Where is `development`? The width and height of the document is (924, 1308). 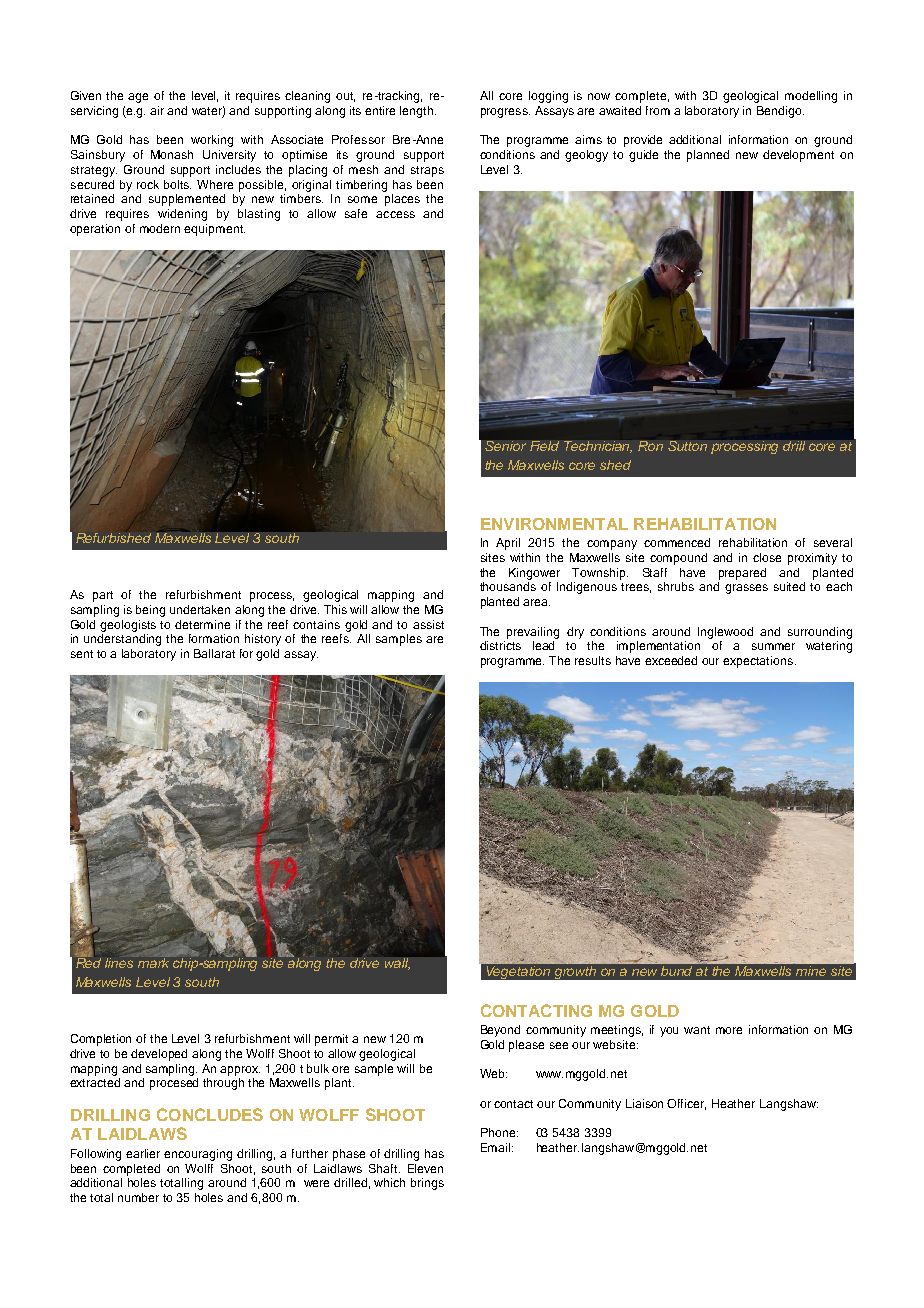 development is located at coordinates (798, 156).
